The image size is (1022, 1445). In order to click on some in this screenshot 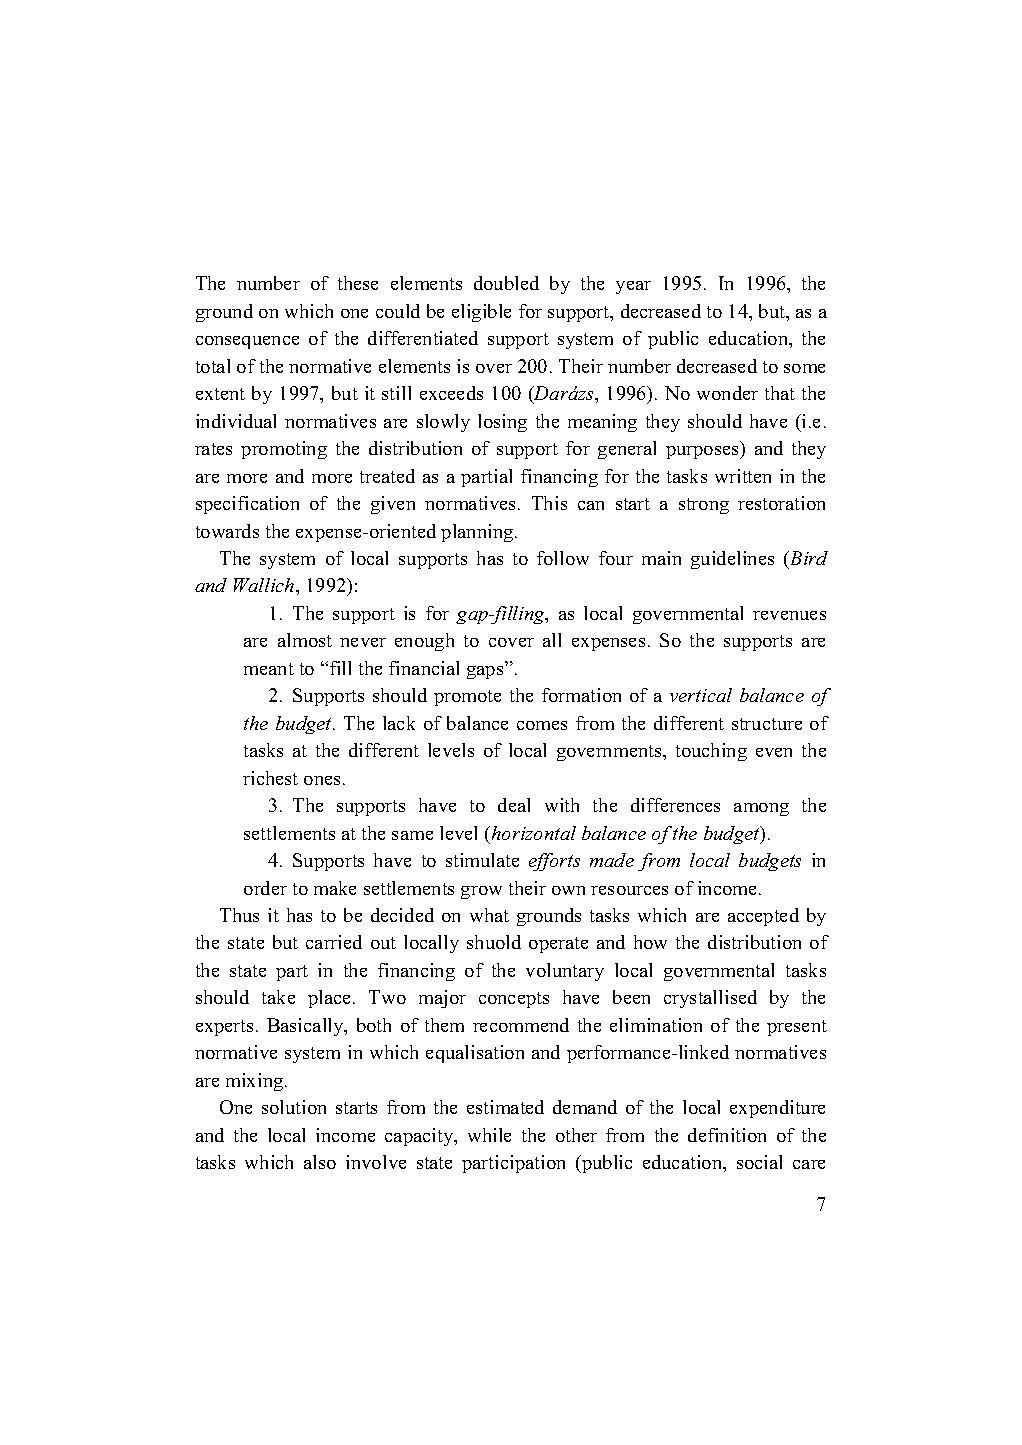, I will do `click(804, 368)`.
